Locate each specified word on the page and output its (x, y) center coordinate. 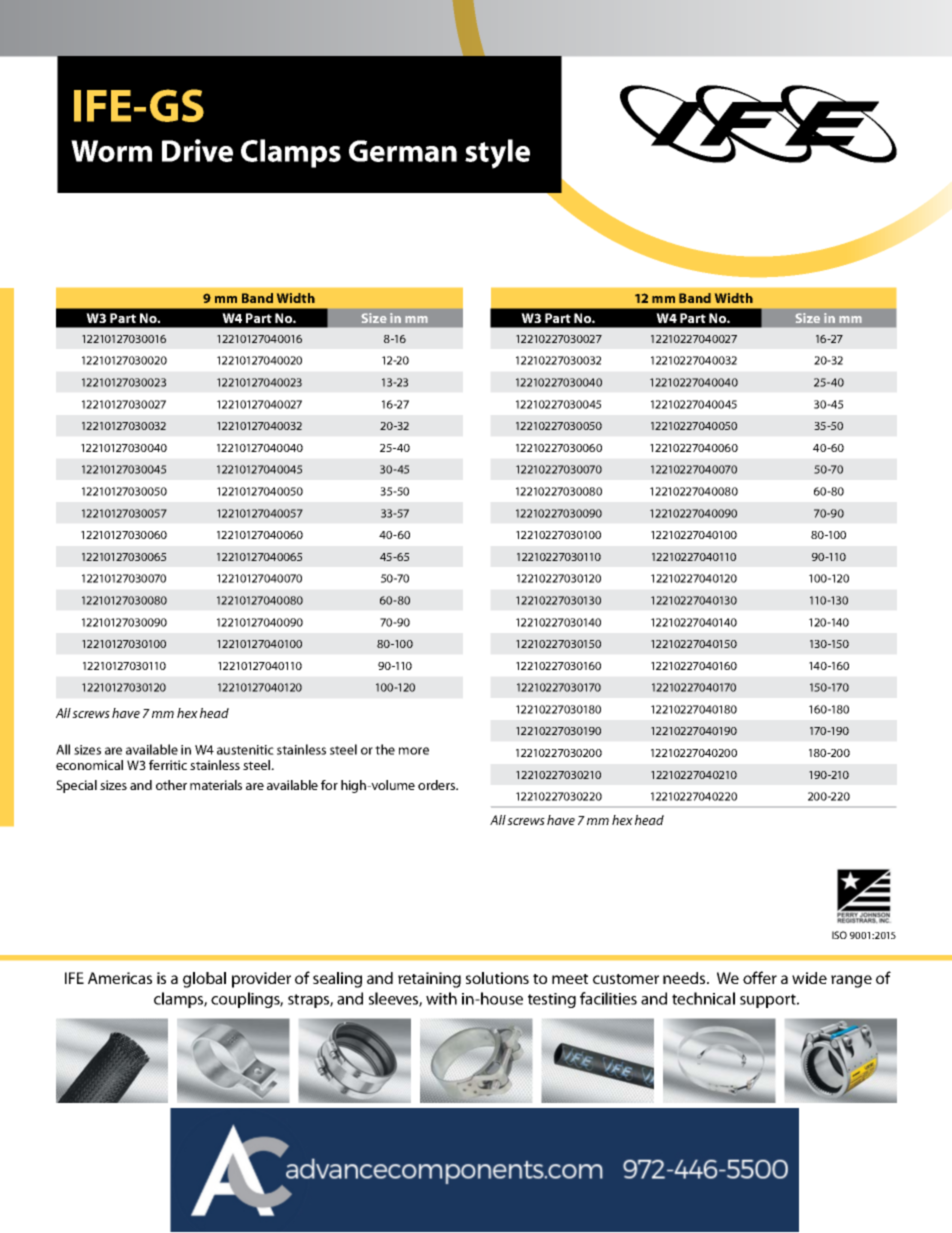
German (403, 151)
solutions (497, 978)
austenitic (245, 750)
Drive (197, 150)
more (414, 751)
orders (438, 785)
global (204, 980)
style (497, 154)
